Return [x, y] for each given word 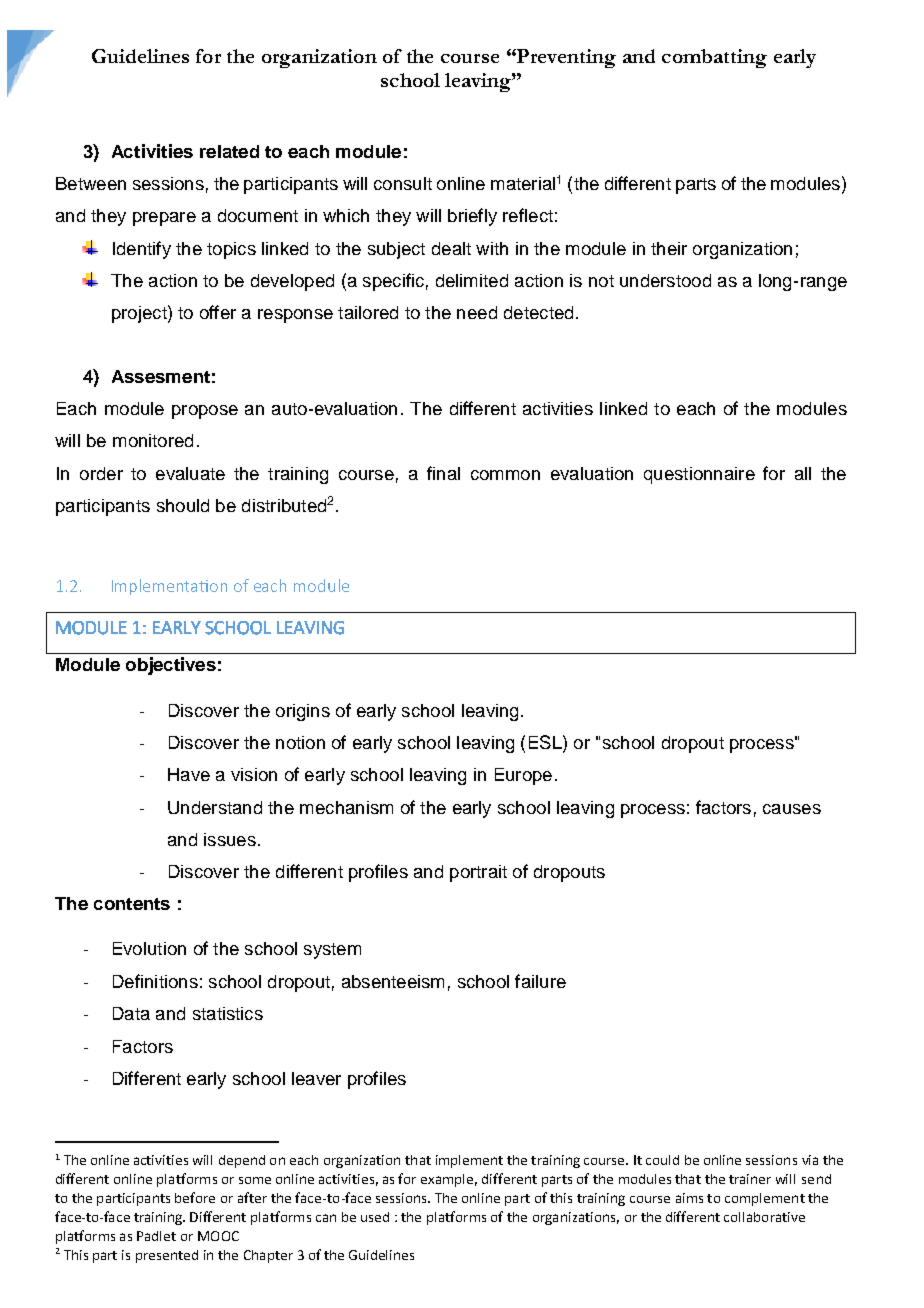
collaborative [764, 1217]
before [195, 1197]
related [229, 151]
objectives [171, 666]
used [375, 1217]
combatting [714, 58]
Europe [523, 776]
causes [792, 809]
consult [403, 183]
